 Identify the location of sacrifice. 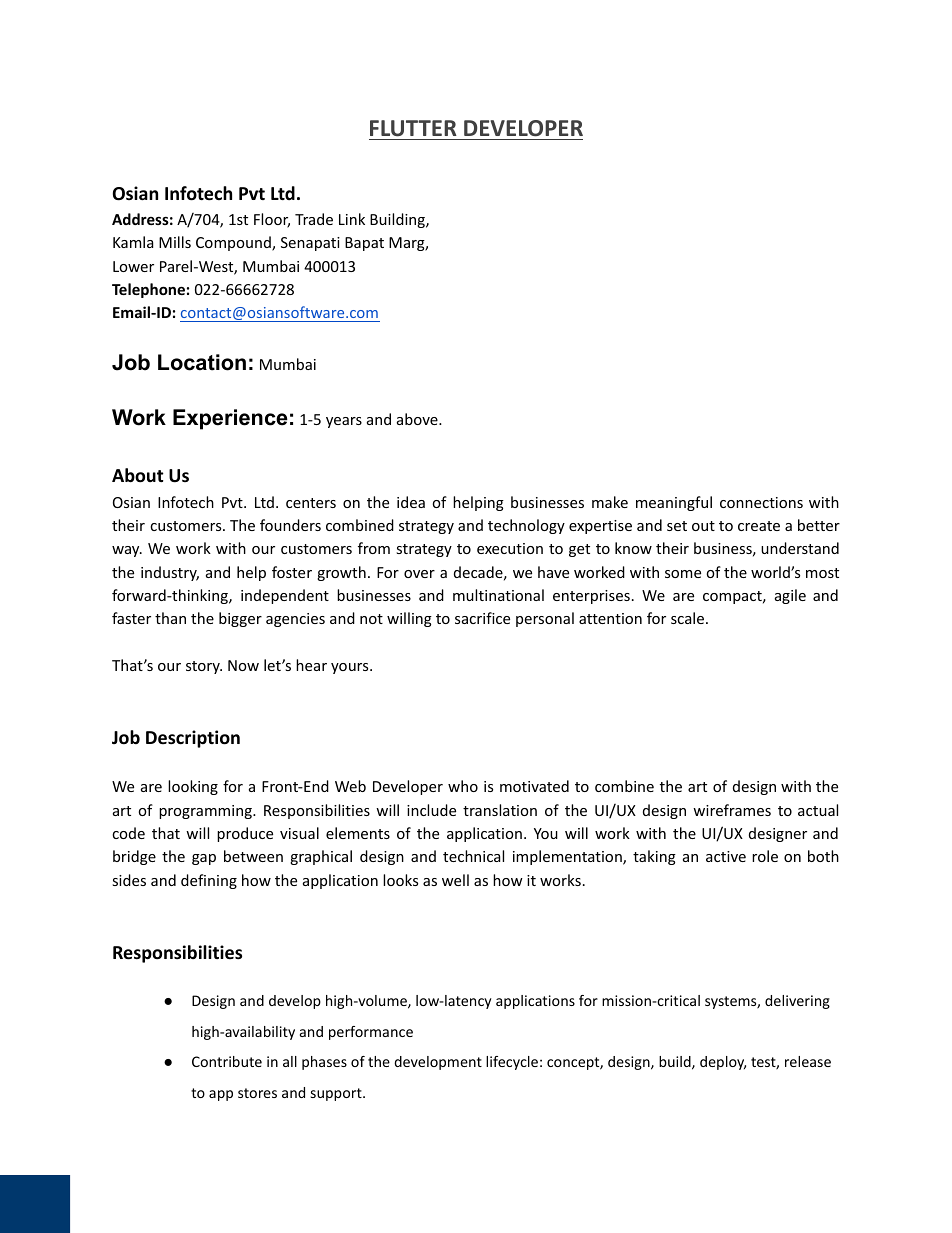
(482, 618).
